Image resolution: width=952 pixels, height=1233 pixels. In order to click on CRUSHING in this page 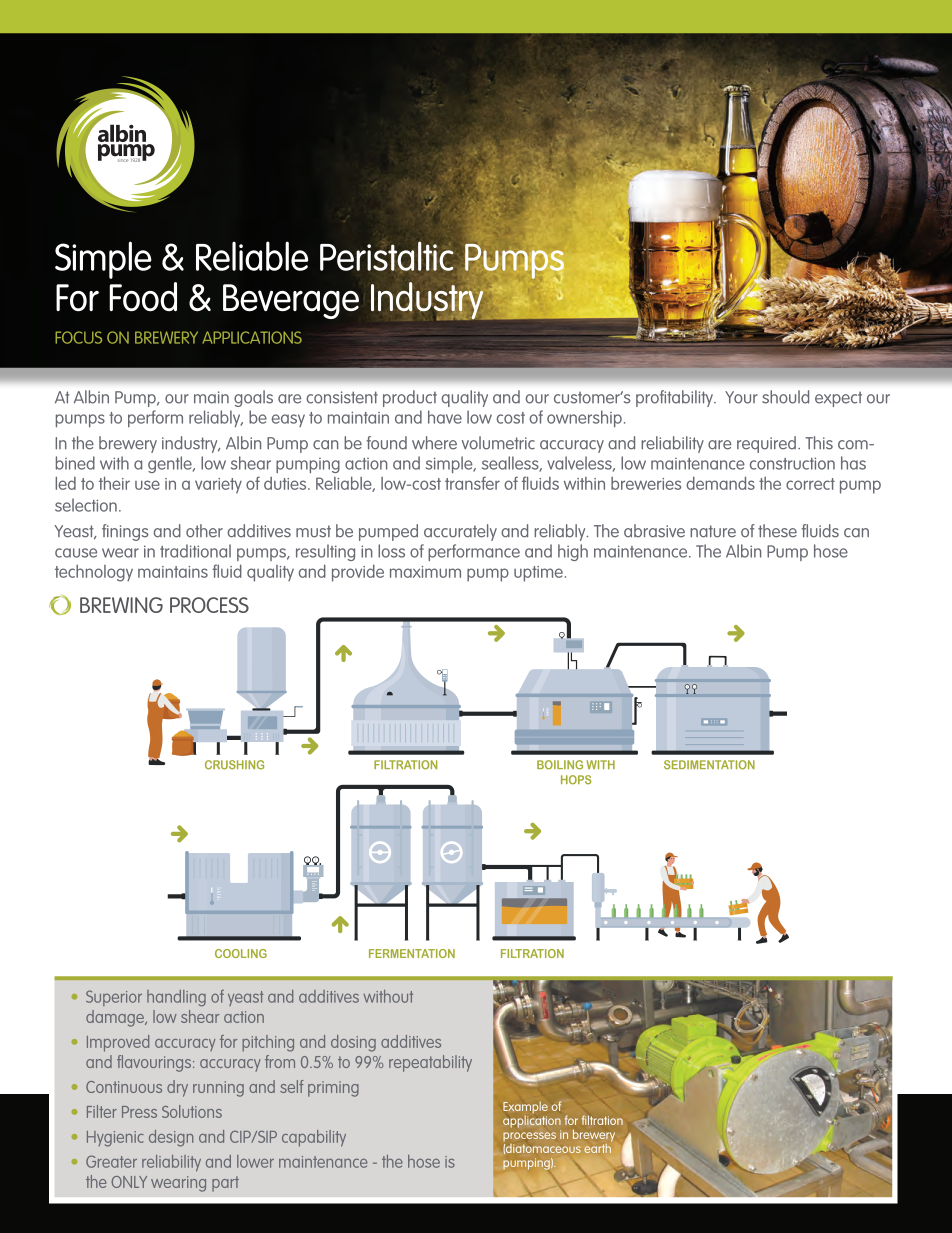, I will do `click(234, 765)`.
